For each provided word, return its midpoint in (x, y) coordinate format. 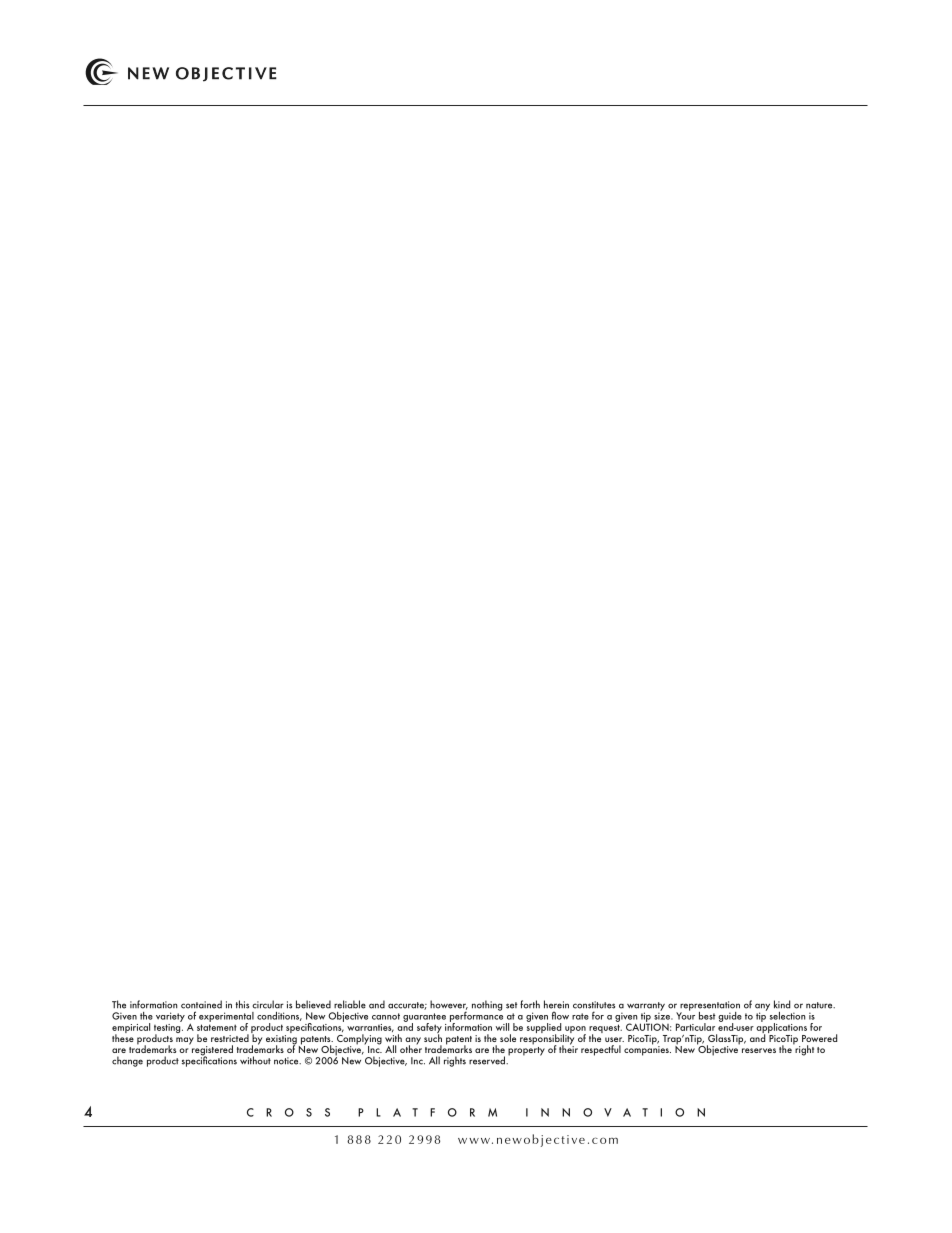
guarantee (424, 1018)
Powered (819, 1038)
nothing (487, 1005)
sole (508, 1038)
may (185, 1041)
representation (710, 1007)
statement (217, 1027)
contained (201, 1004)
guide (730, 1018)
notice (287, 1061)
